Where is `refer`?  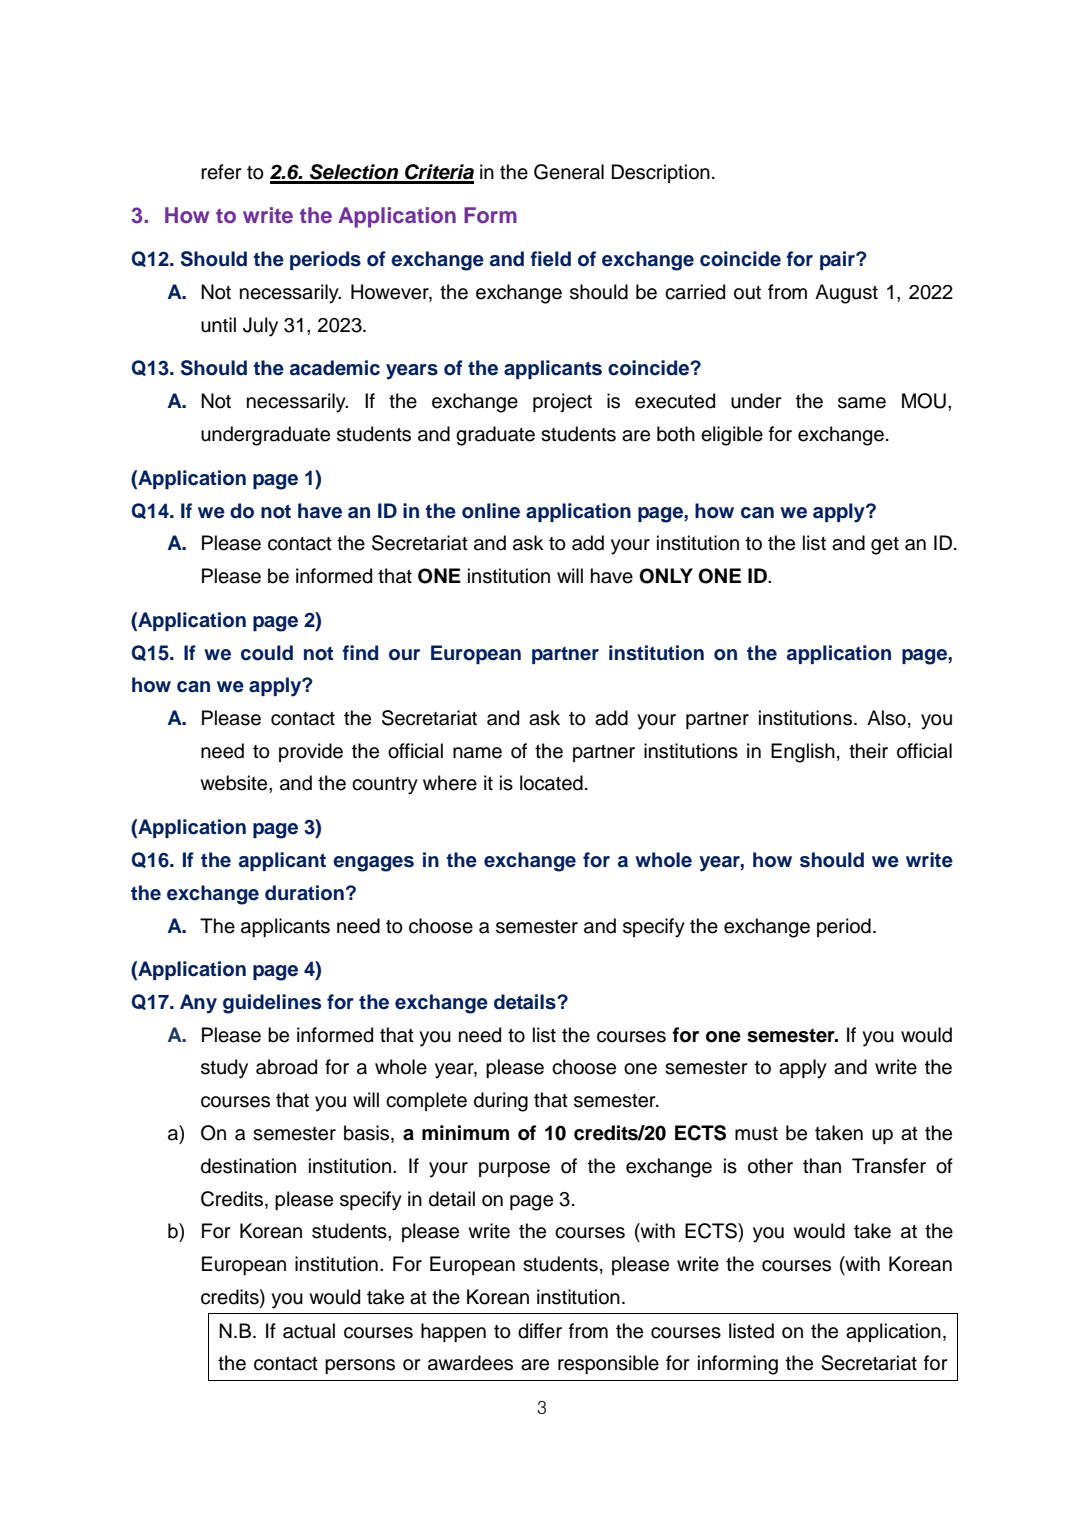 refer is located at coordinates (221, 172).
